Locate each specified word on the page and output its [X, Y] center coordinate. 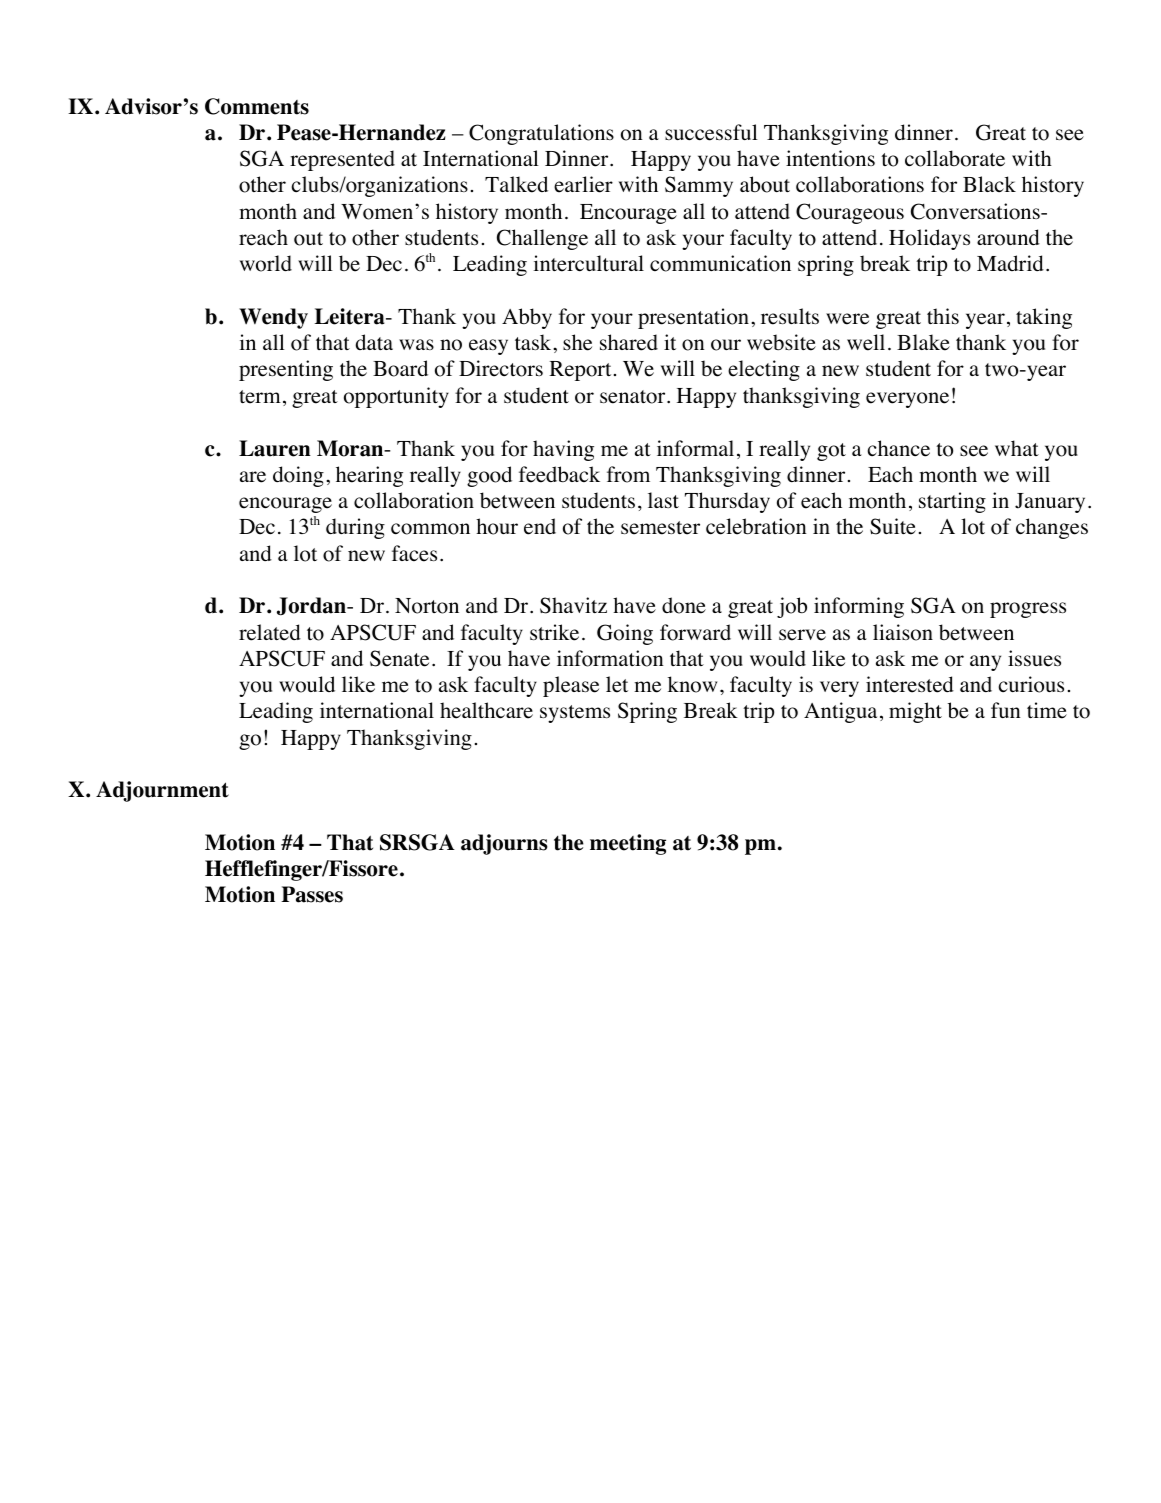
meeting [628, 844]
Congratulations [541, 134]
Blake [923, 342]
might [915, 712]
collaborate [955, 158]
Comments [257, 106]
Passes [312, 894]
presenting [286, 370]
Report [580, 371]
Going [625, 634]
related [270, 632]
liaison [903, 632]
